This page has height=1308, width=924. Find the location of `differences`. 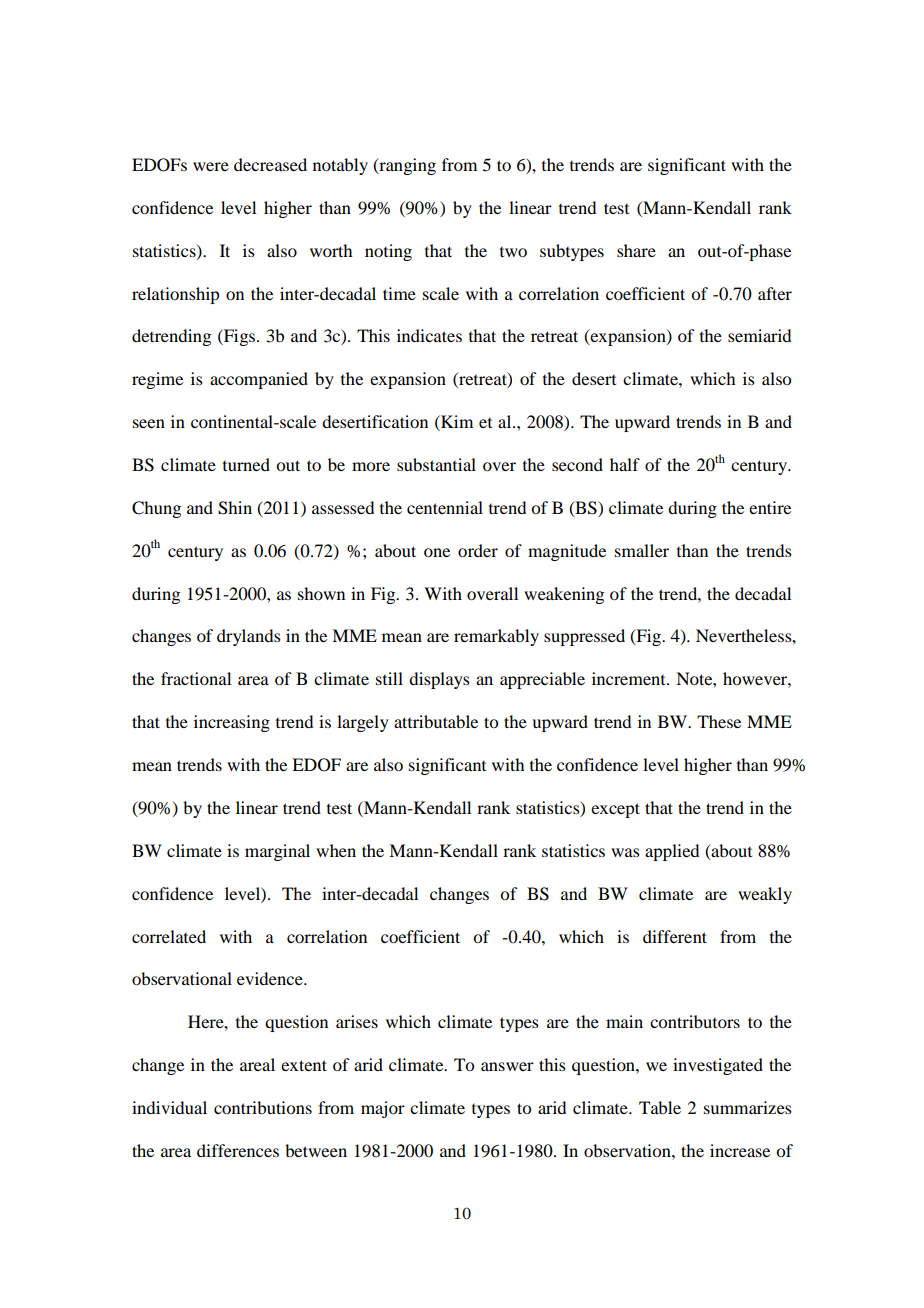

differences is located at coordinates (238, 1150).
